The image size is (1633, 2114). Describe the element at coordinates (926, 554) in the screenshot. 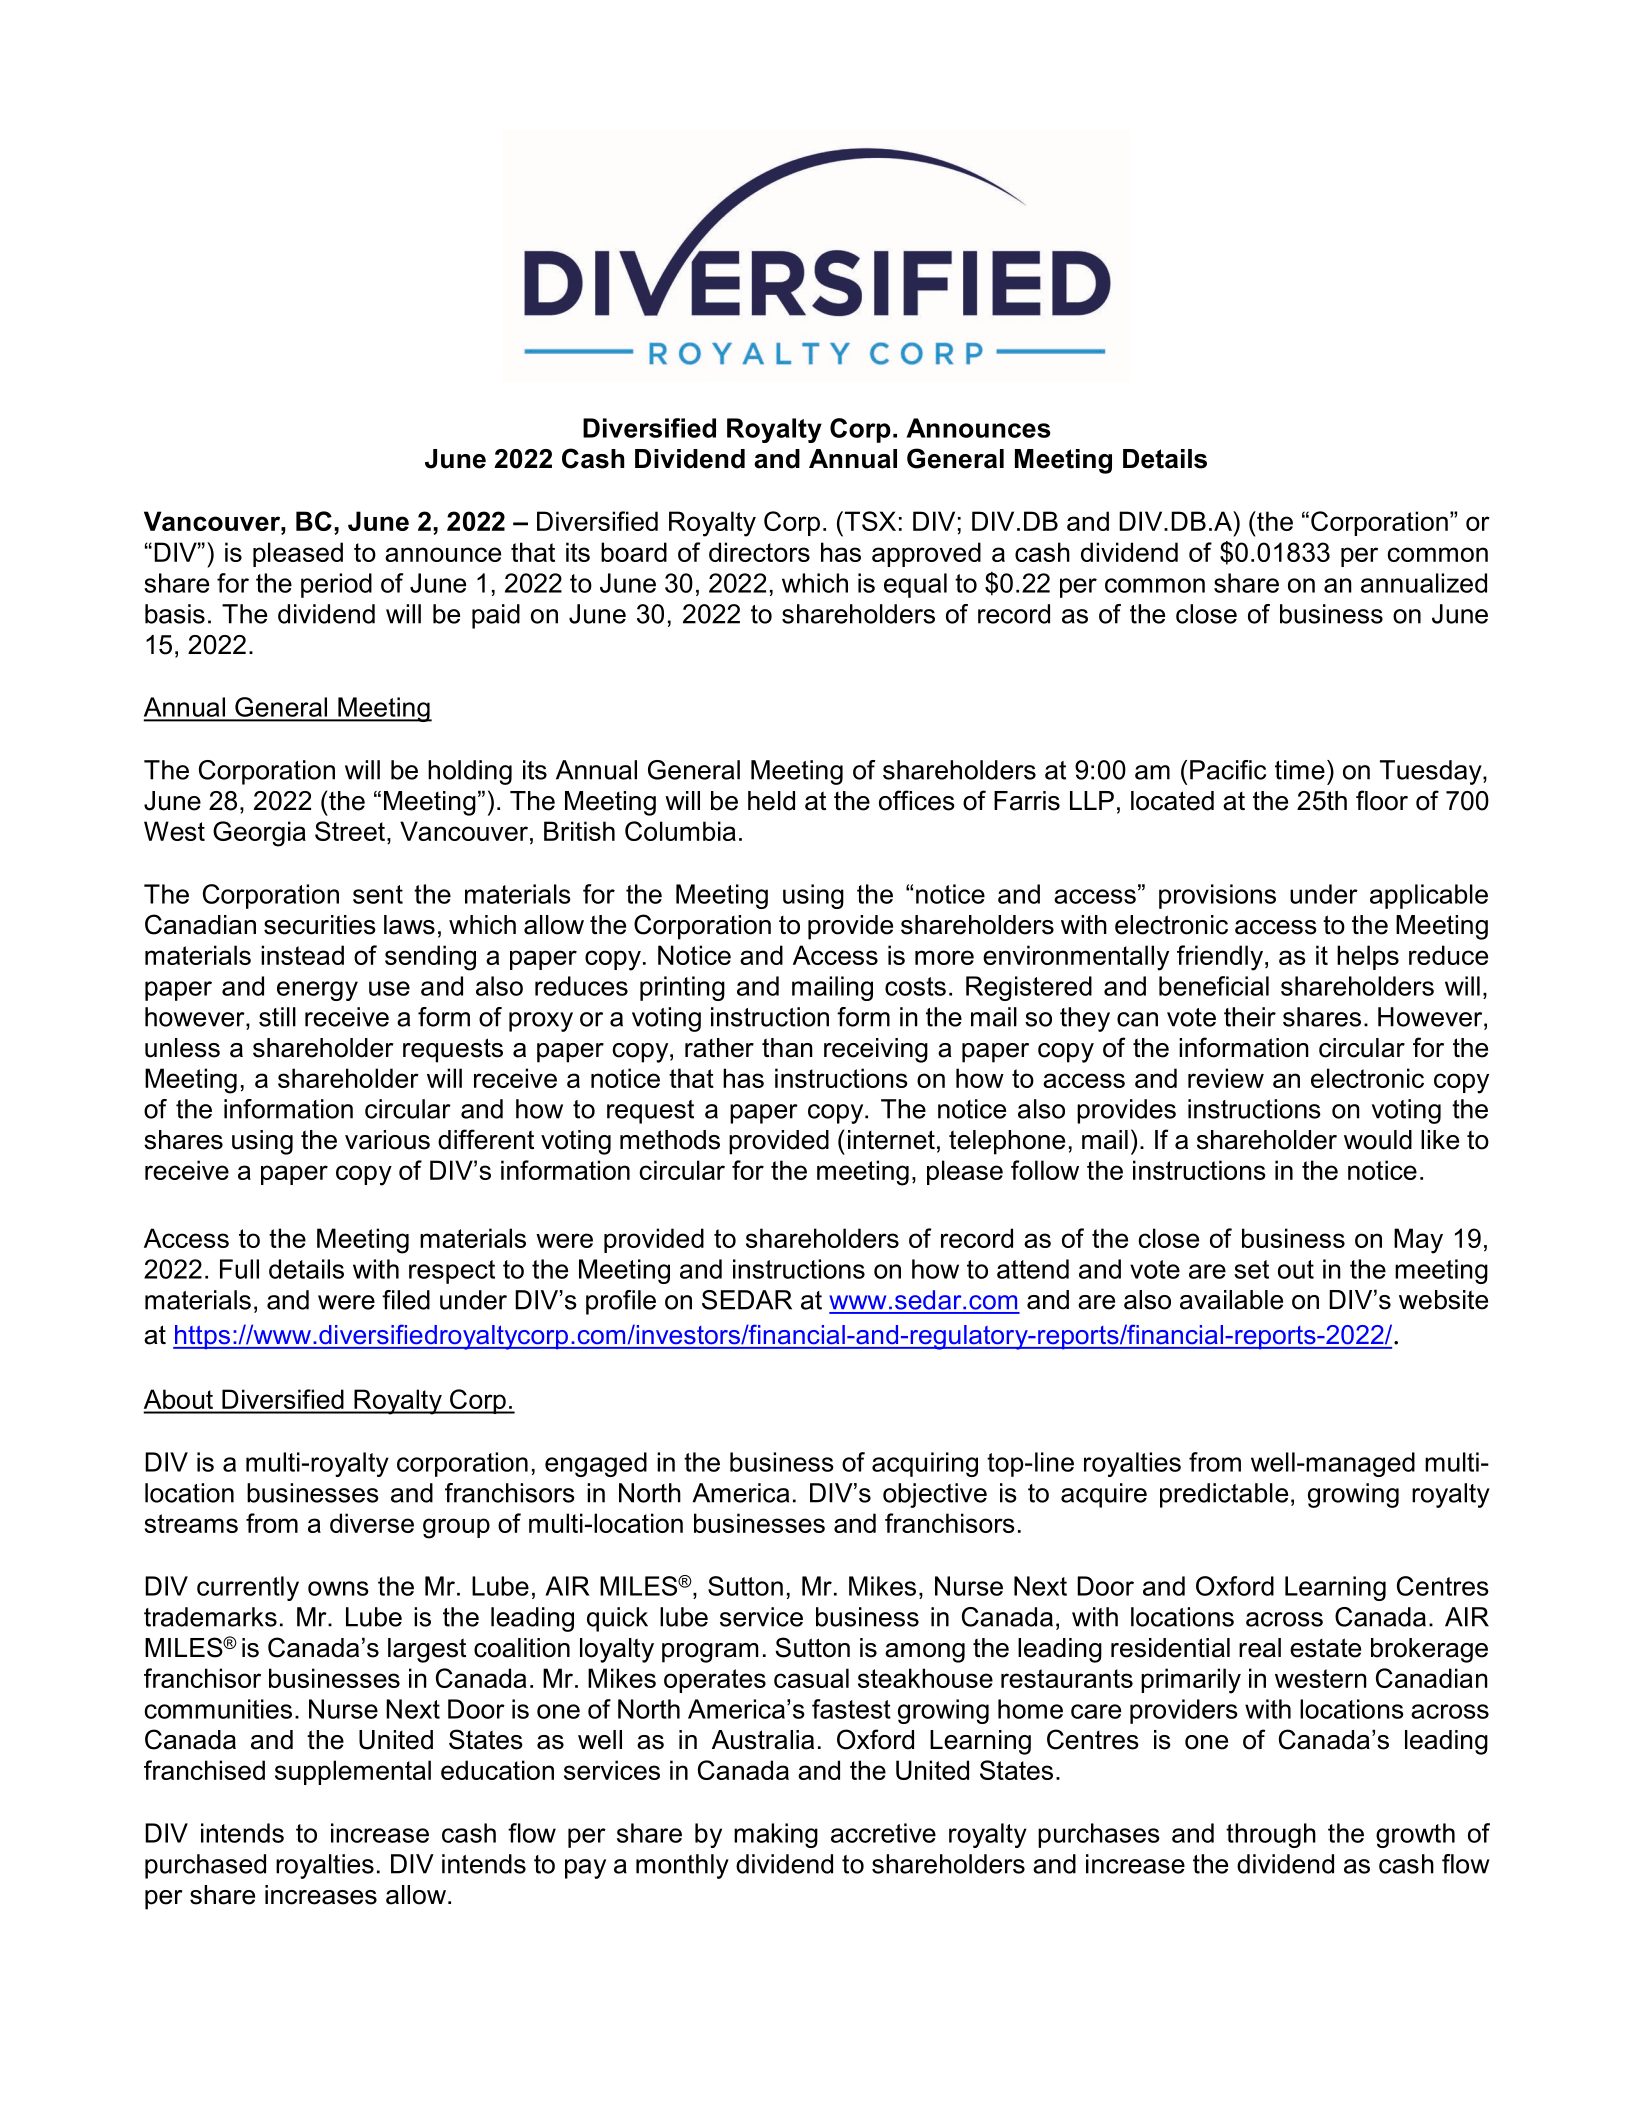

I see `approved` at that location.
